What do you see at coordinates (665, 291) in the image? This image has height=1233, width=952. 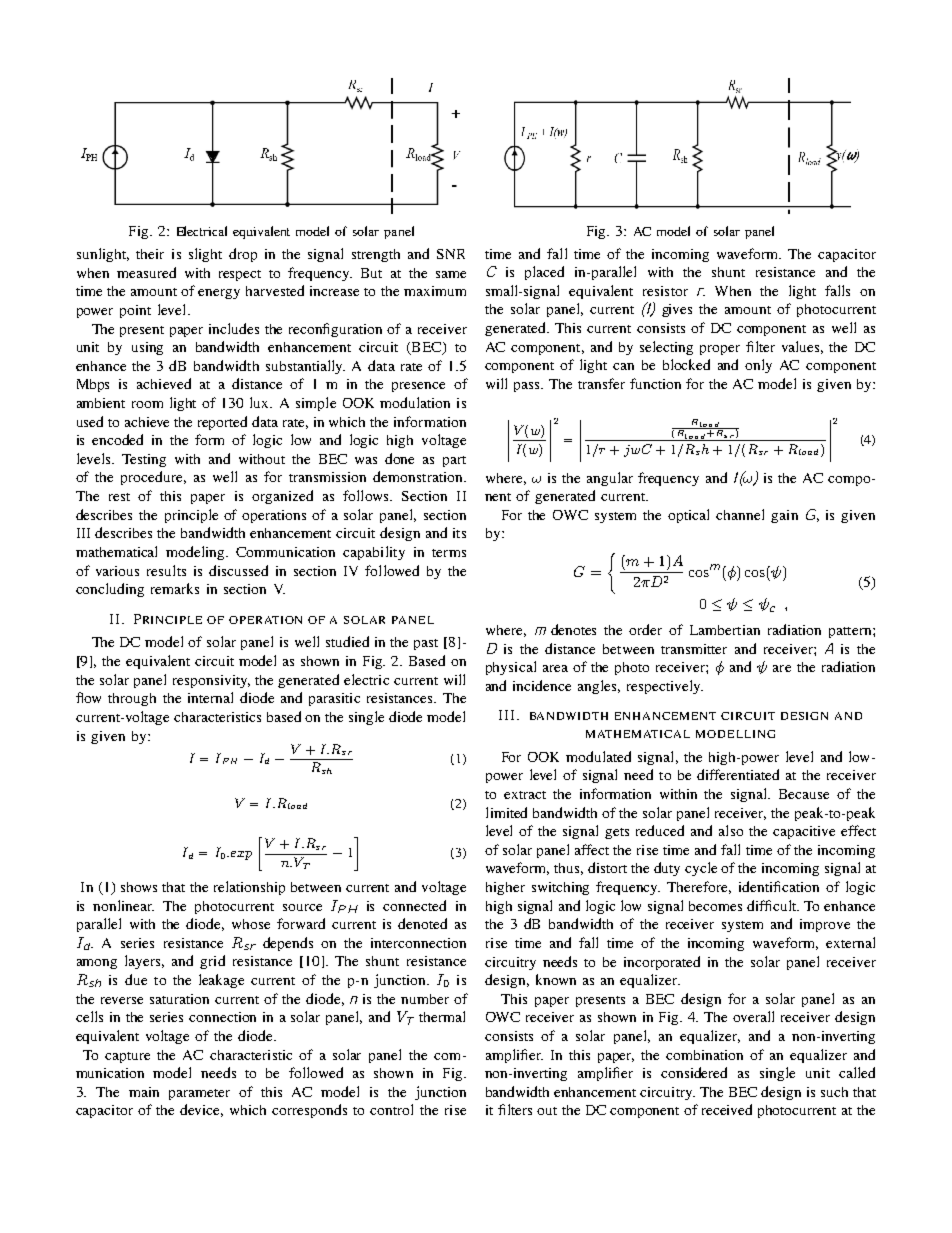 I see `resistor` at bounding box center [665, 291].
